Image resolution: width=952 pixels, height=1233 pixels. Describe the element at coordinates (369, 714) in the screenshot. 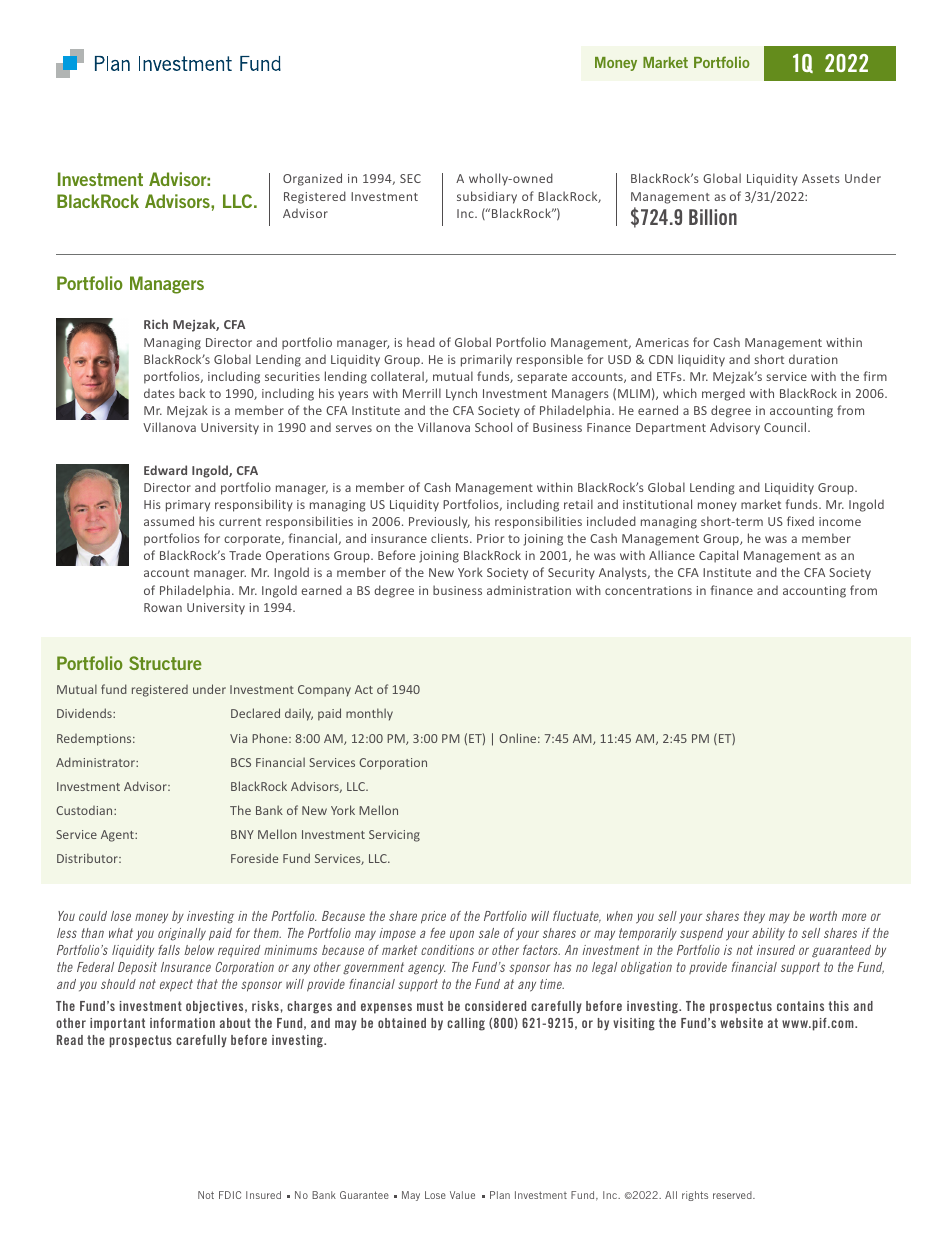

I see `monthly` at that location.
